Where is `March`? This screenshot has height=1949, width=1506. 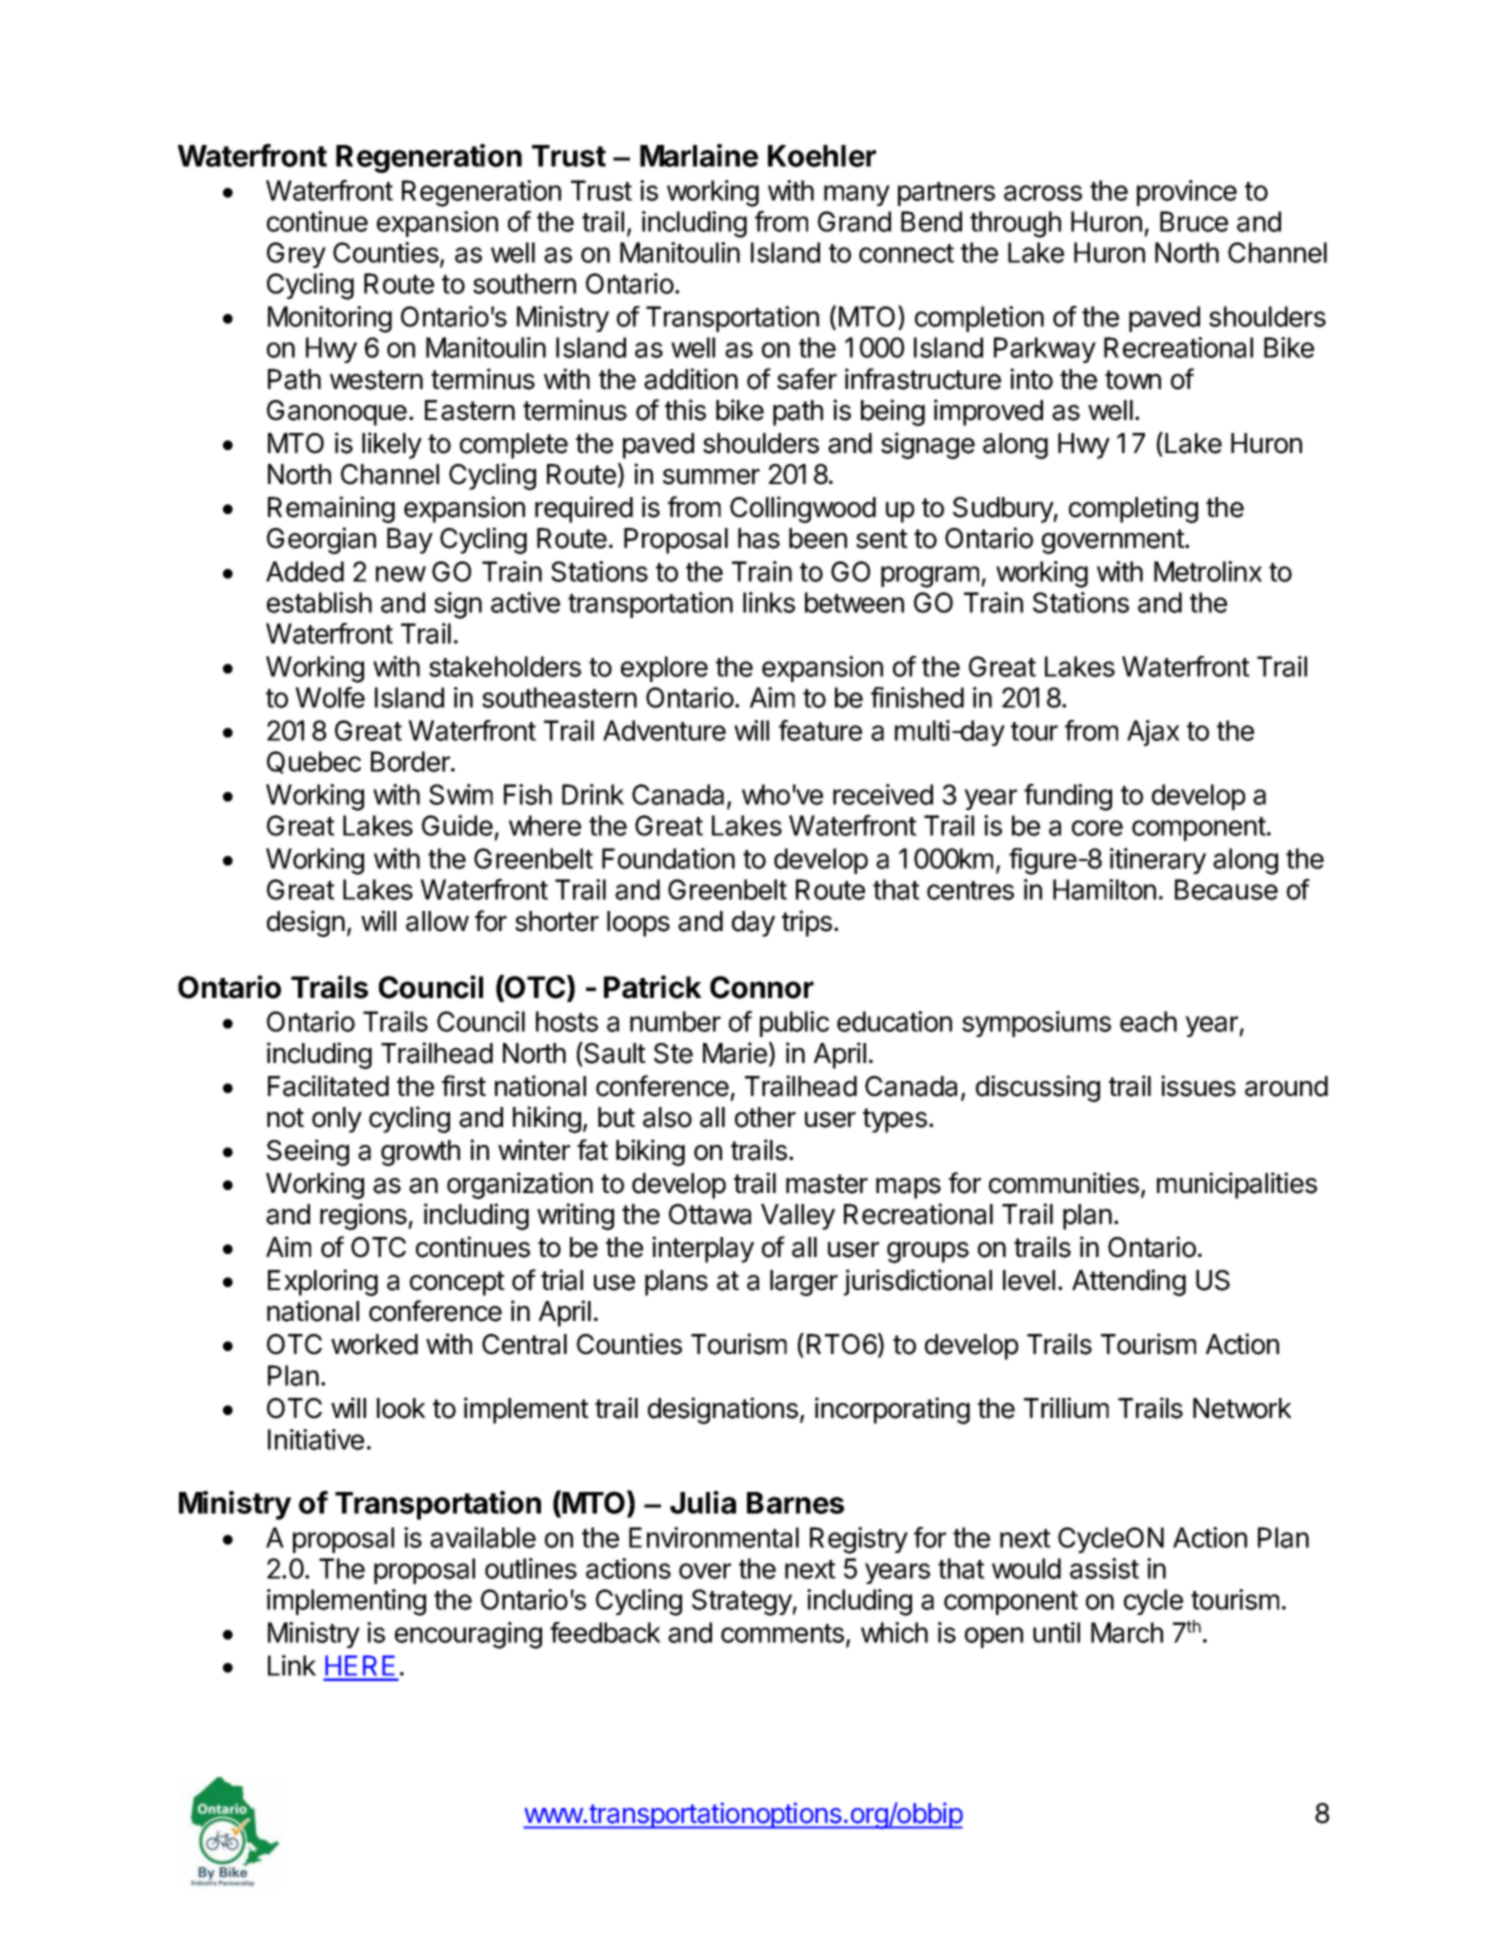
March is located at coordinates (1127, 1632).
